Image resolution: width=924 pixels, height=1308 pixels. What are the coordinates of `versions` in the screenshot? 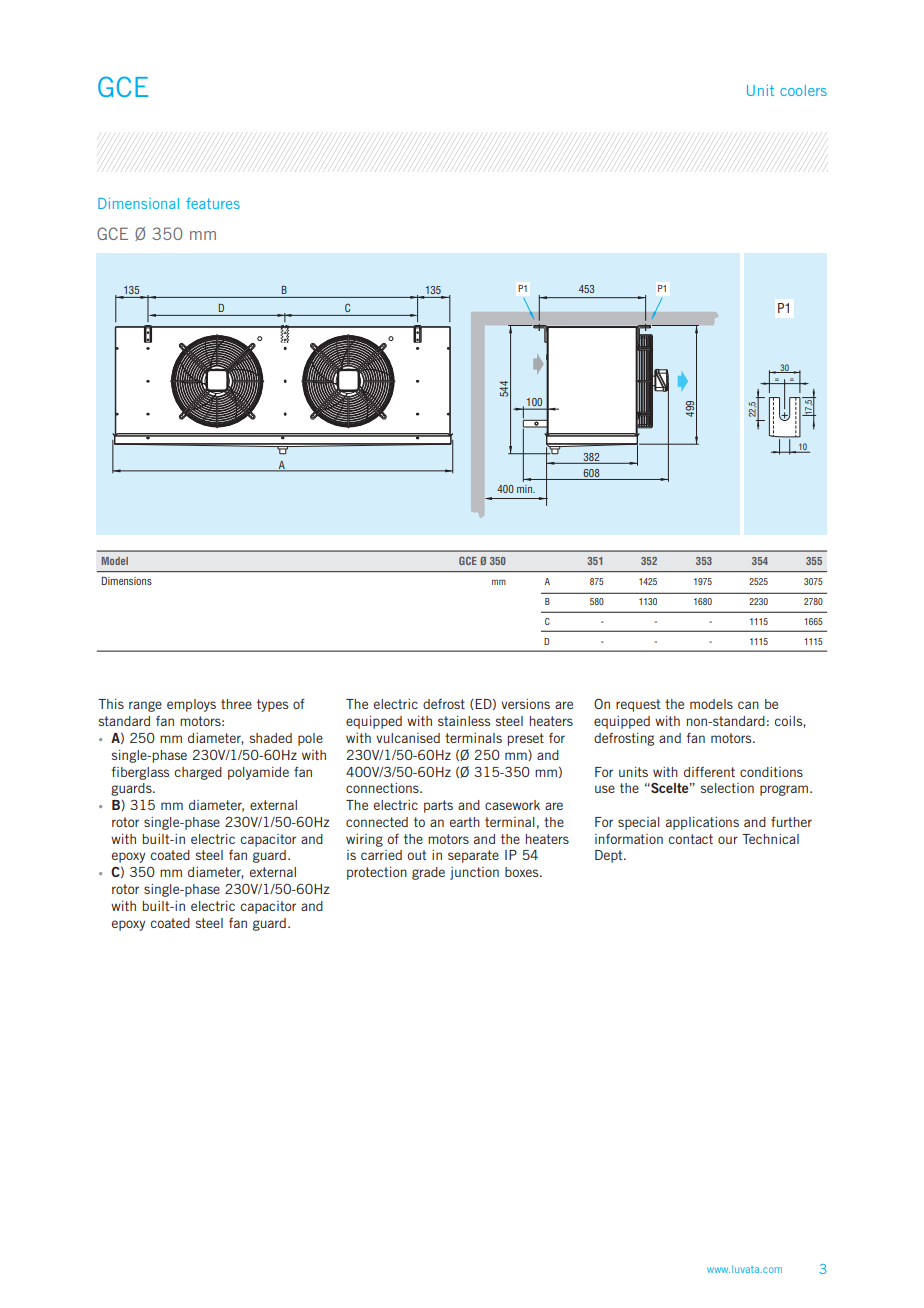 It's located at (525, 704).
